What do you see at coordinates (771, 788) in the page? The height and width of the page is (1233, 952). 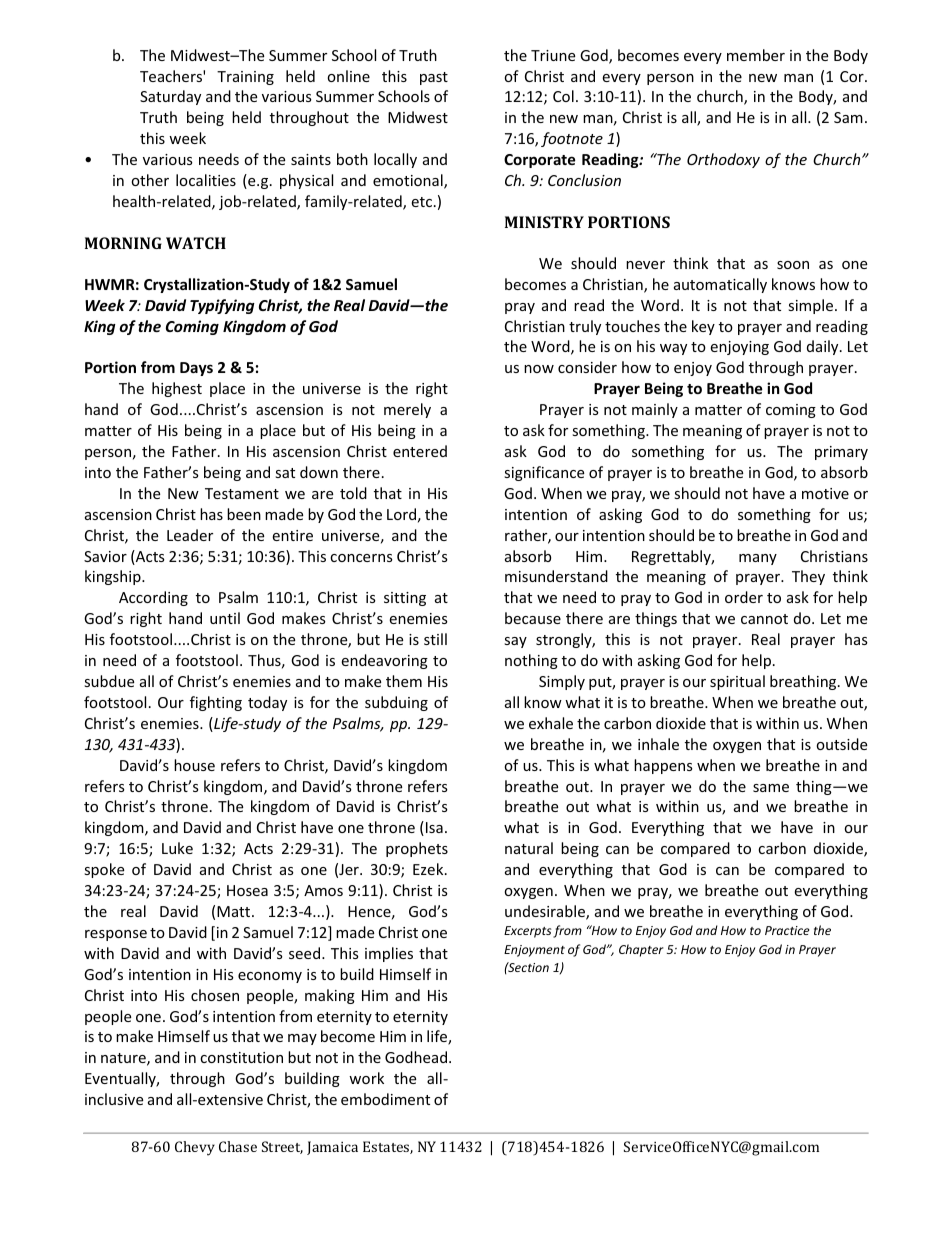 I see `same` at bounding box center [771, 788].
